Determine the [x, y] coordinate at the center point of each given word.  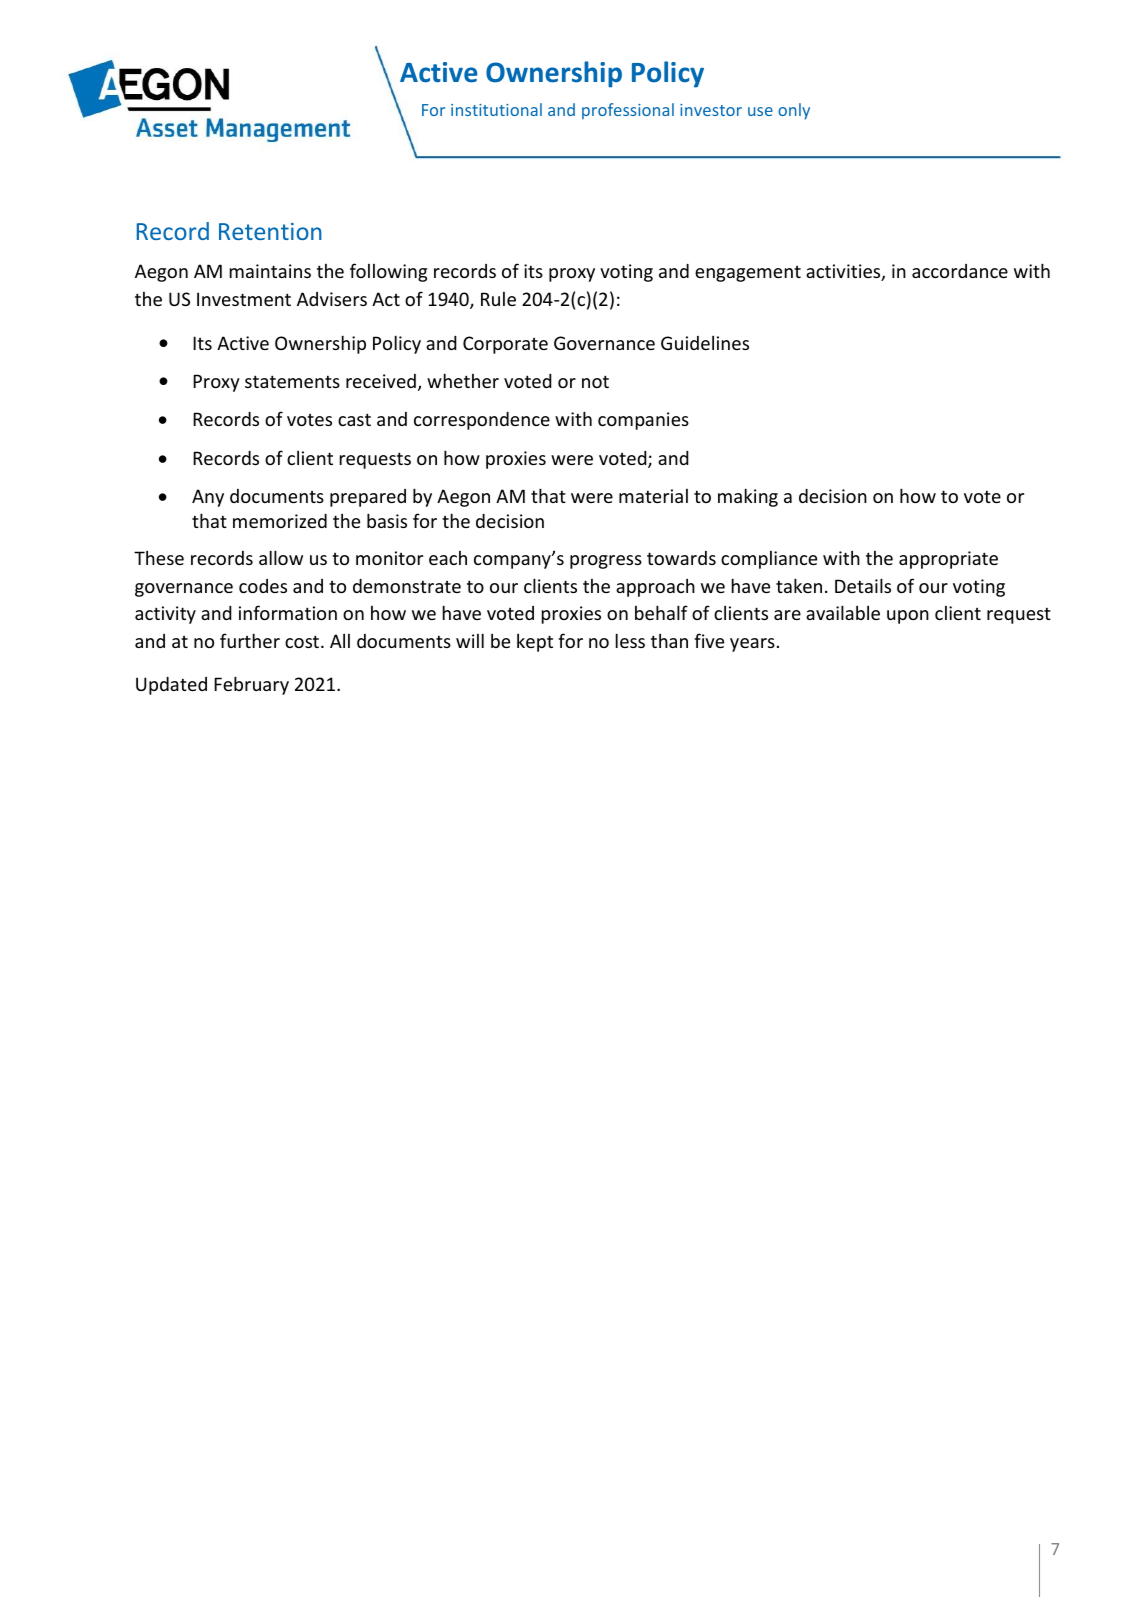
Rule [498, 299]
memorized [280, 521]
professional [628, 111]
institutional [496, 109]
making [748, 497]
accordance [960, 271]
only [794, 111]
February [251, 685]
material [653, 496]
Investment [244, 299]
